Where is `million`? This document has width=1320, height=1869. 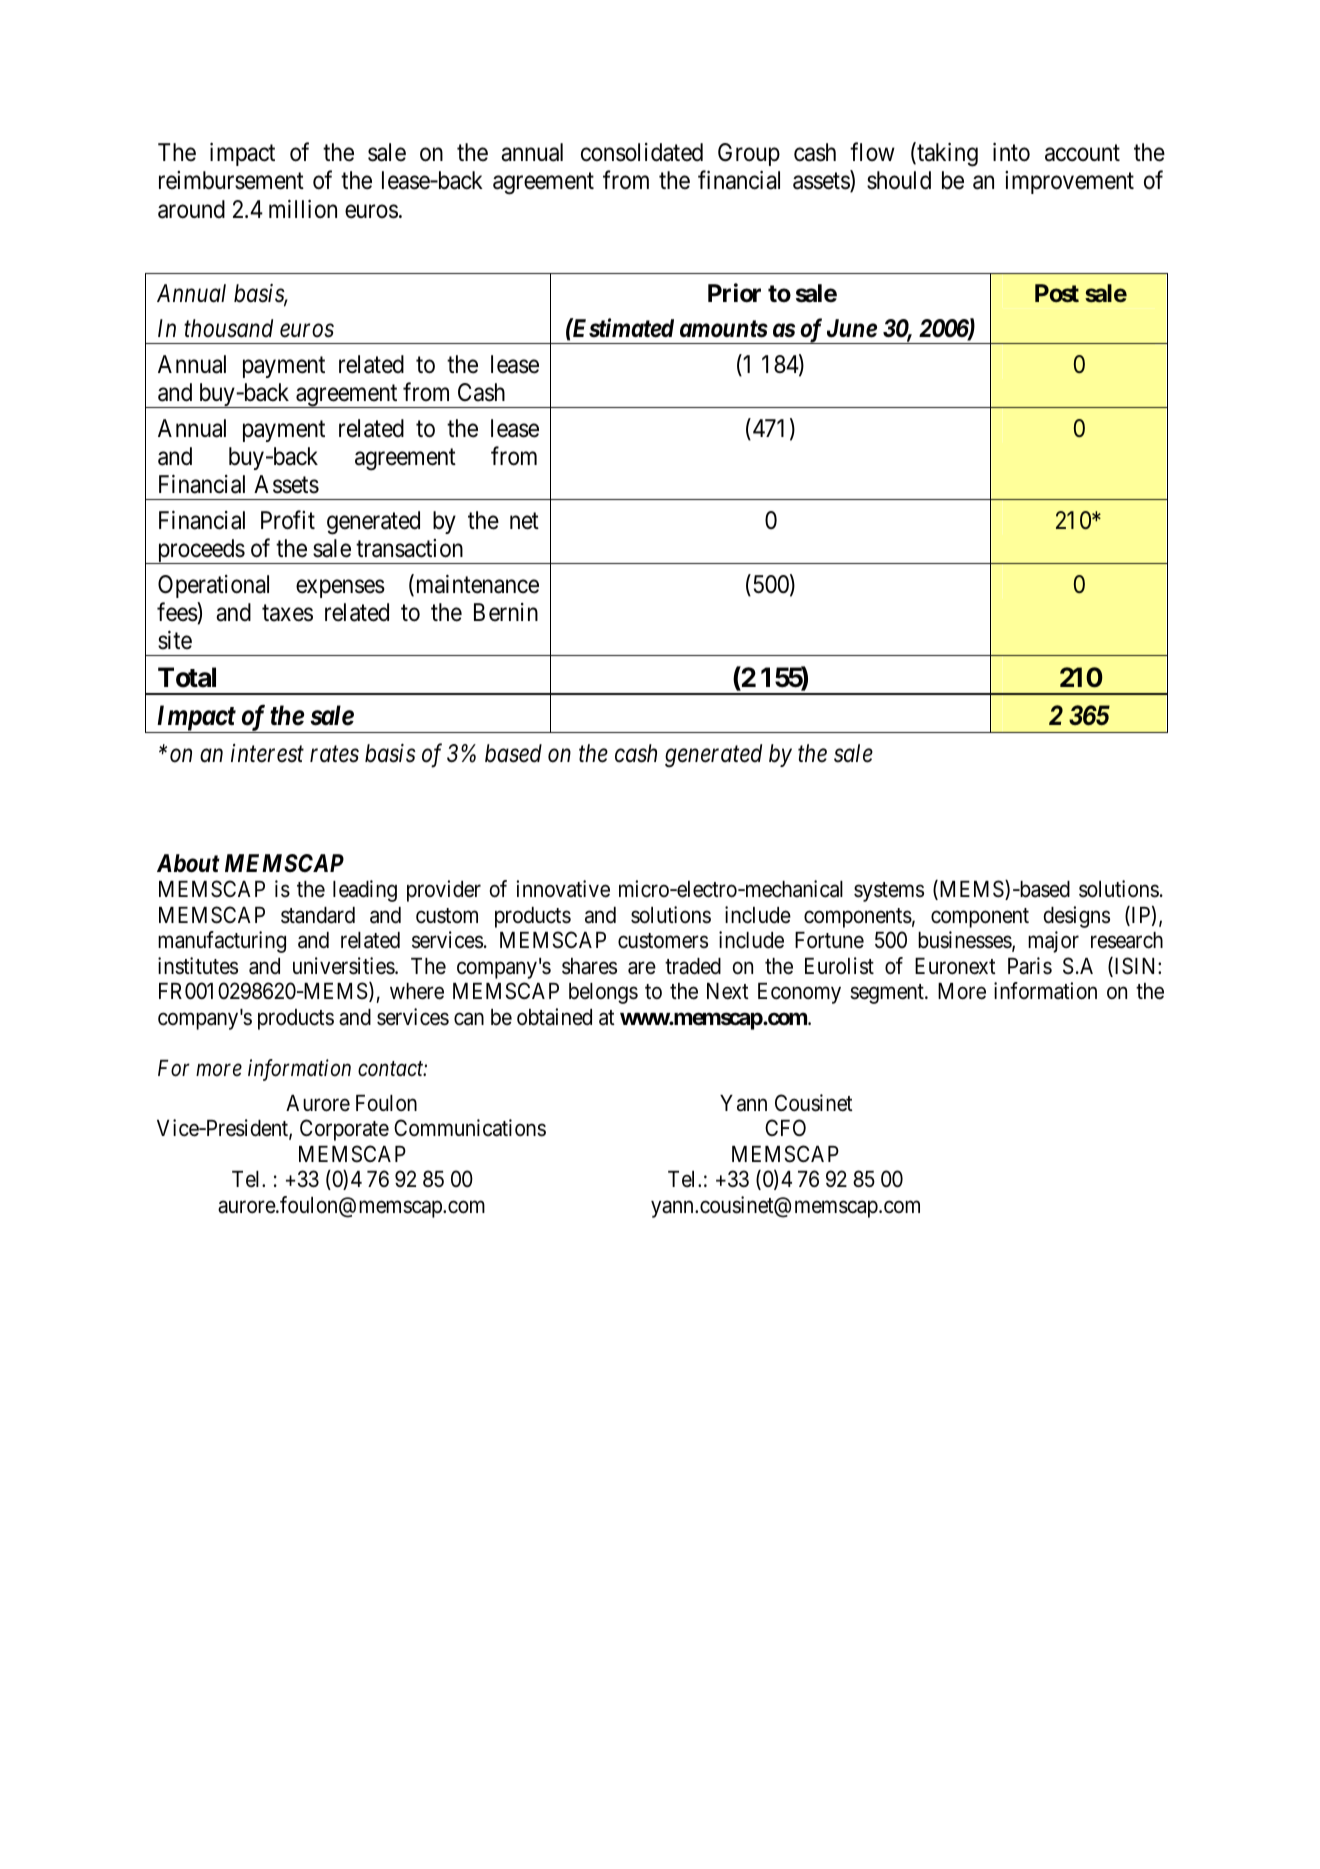 million is located at coordinates (303, 209).
